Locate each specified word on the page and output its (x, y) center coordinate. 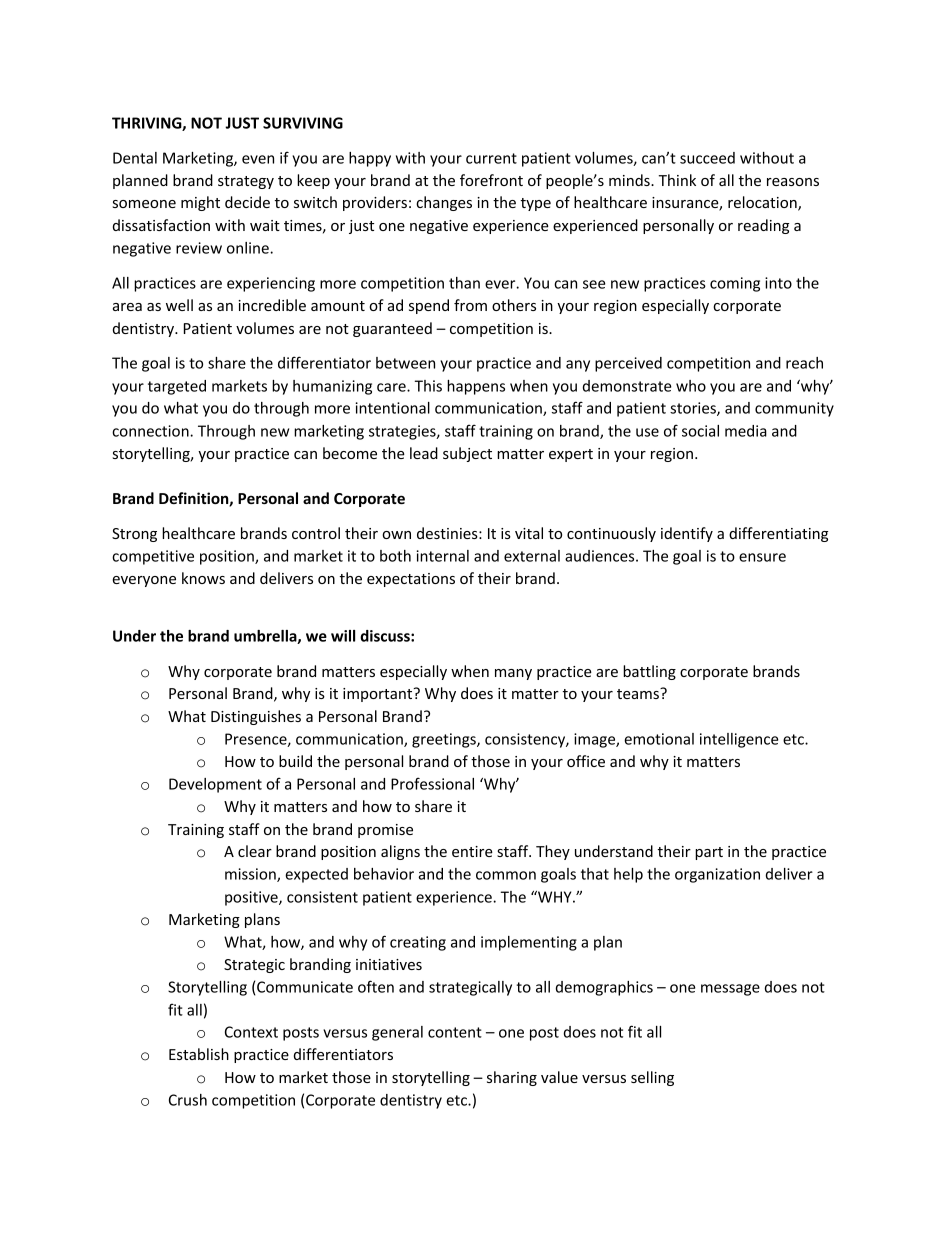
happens (476, 387)
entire (472, 851)
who (691, 386)
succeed (707, 158)
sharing (512, 1078)
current (491, 158)
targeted (177, 387)
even (258, 159)
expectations (411, 580)
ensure (762, 557)
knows (203, 578)
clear (255, 851)
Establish (199, 1054)
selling (652, 1078)
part (709, 853)
